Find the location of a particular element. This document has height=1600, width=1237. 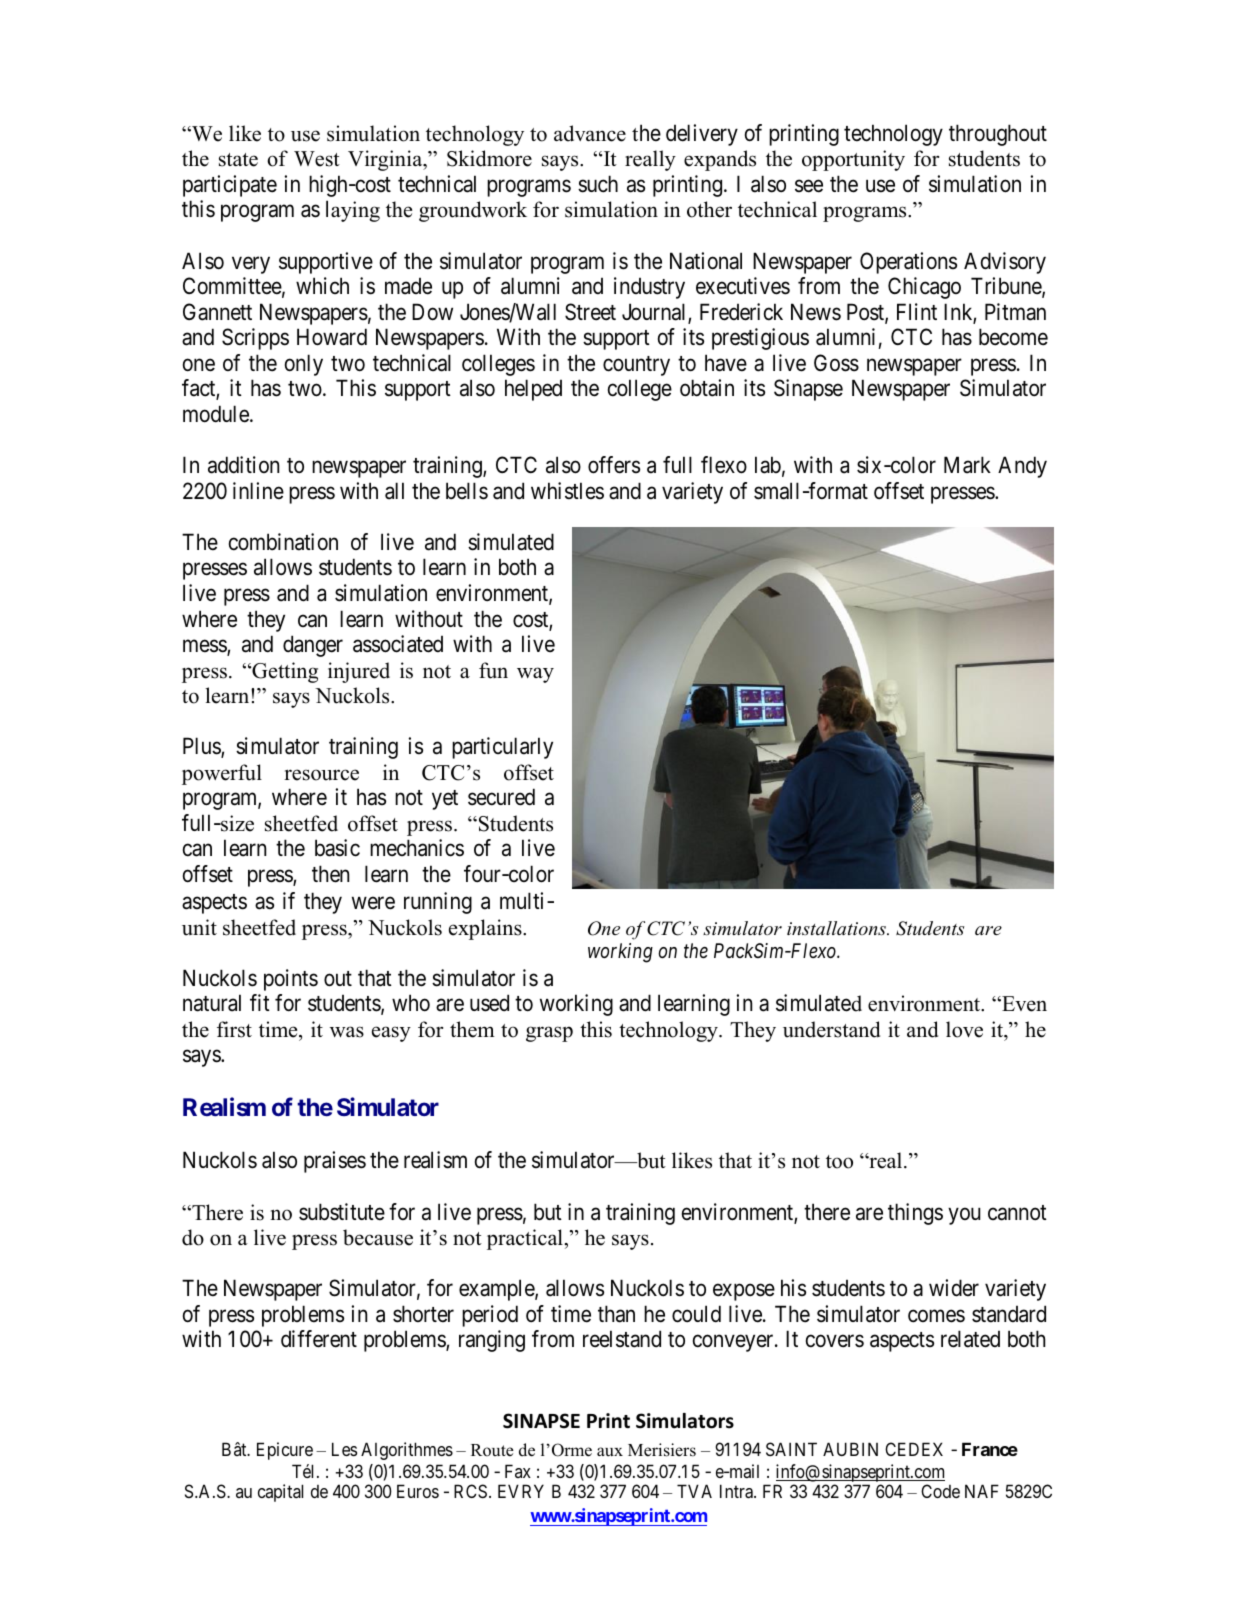

grasp is located at coordinates (549, 1034).
